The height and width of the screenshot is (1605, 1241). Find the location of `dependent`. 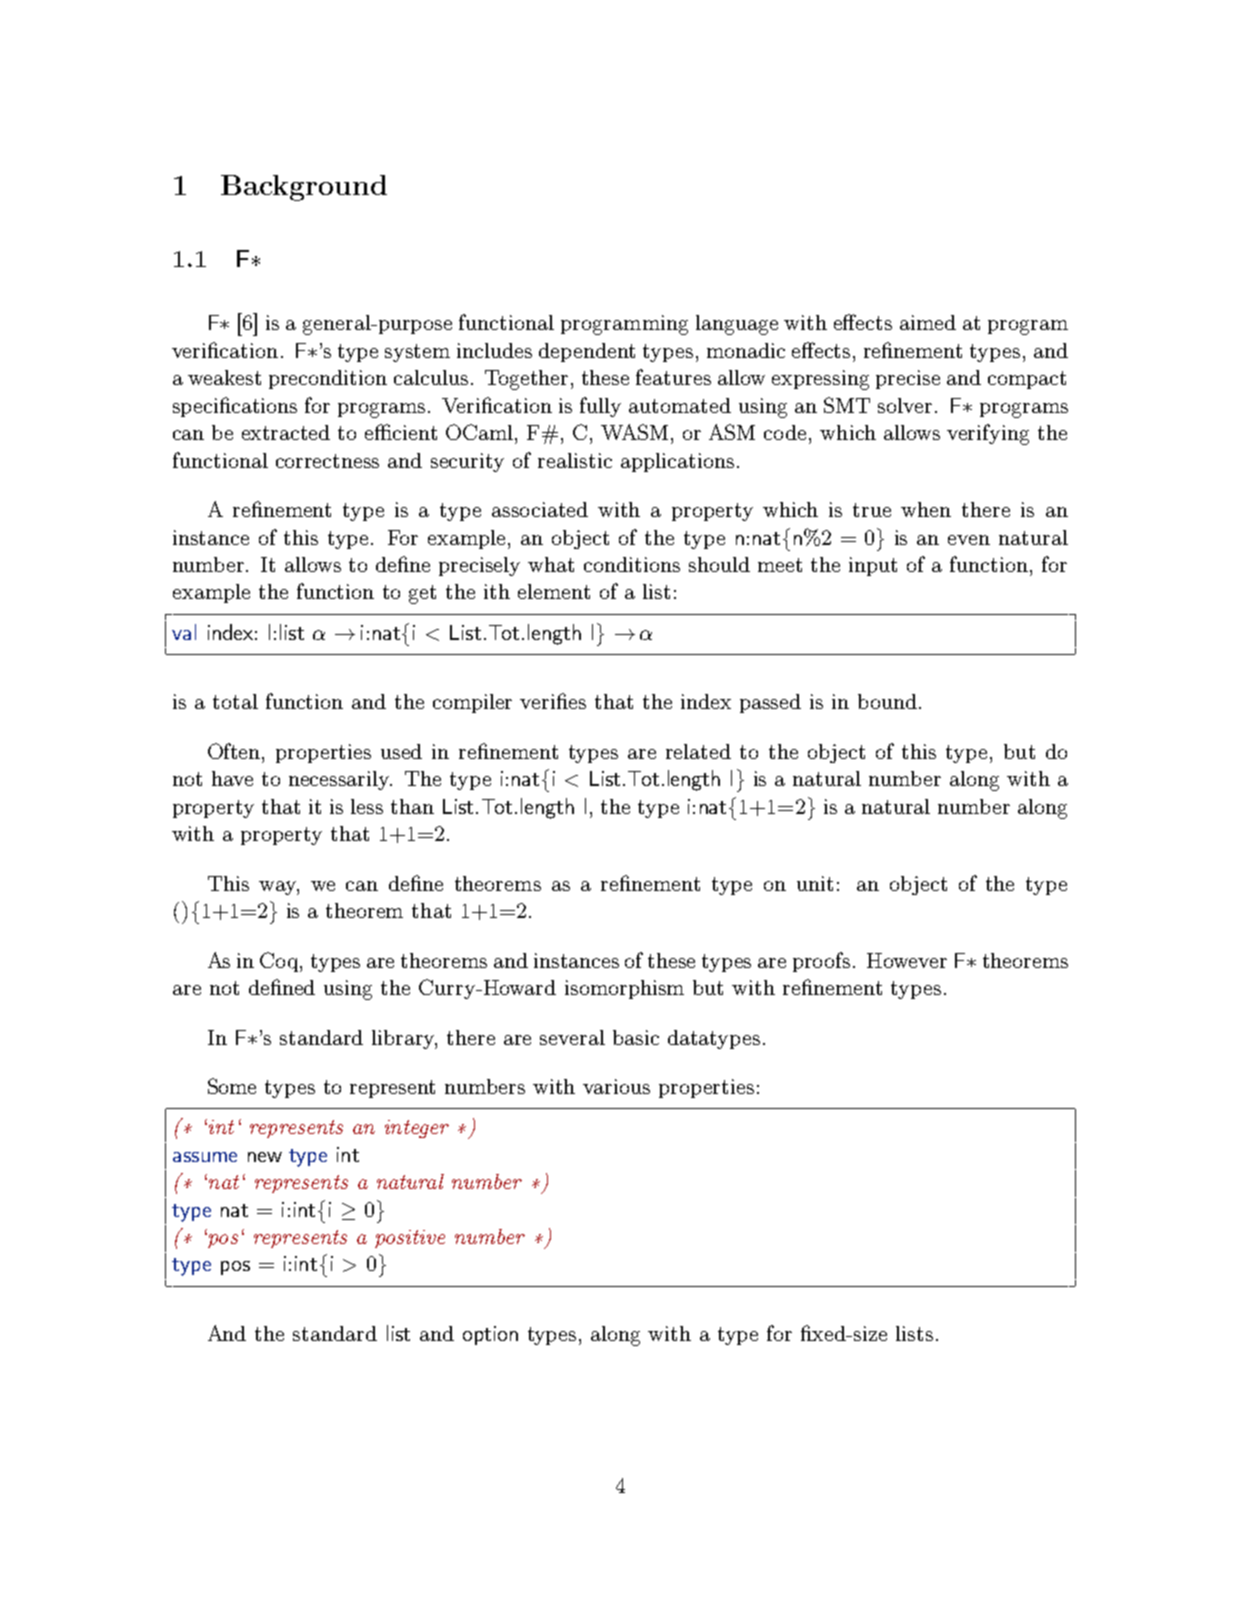

dependent is located at coordinates (587, 352).
